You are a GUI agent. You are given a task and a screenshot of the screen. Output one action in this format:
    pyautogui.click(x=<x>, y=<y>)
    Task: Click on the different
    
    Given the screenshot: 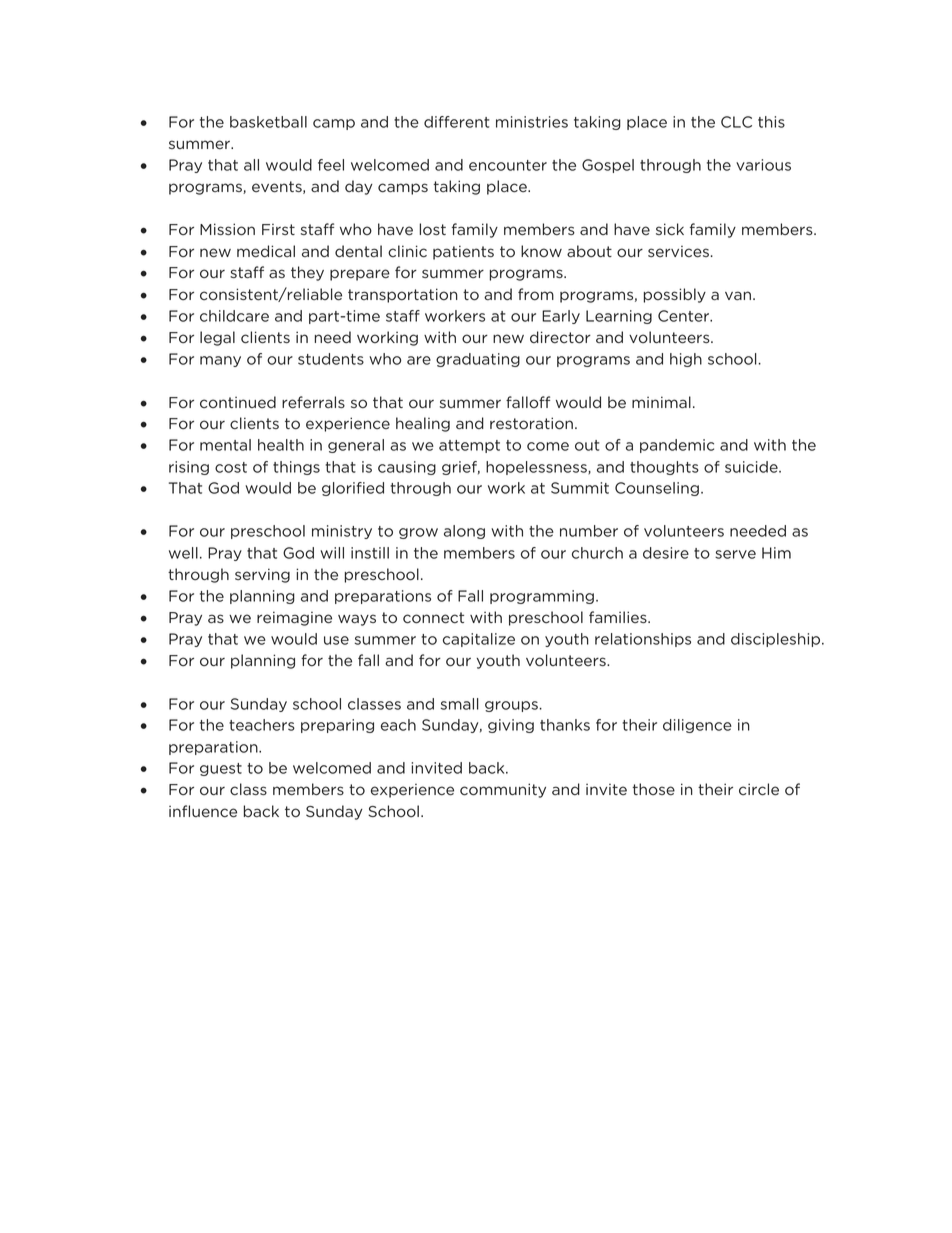 What is the action you would take?
    pyautogui.click(x=456, y=122)
